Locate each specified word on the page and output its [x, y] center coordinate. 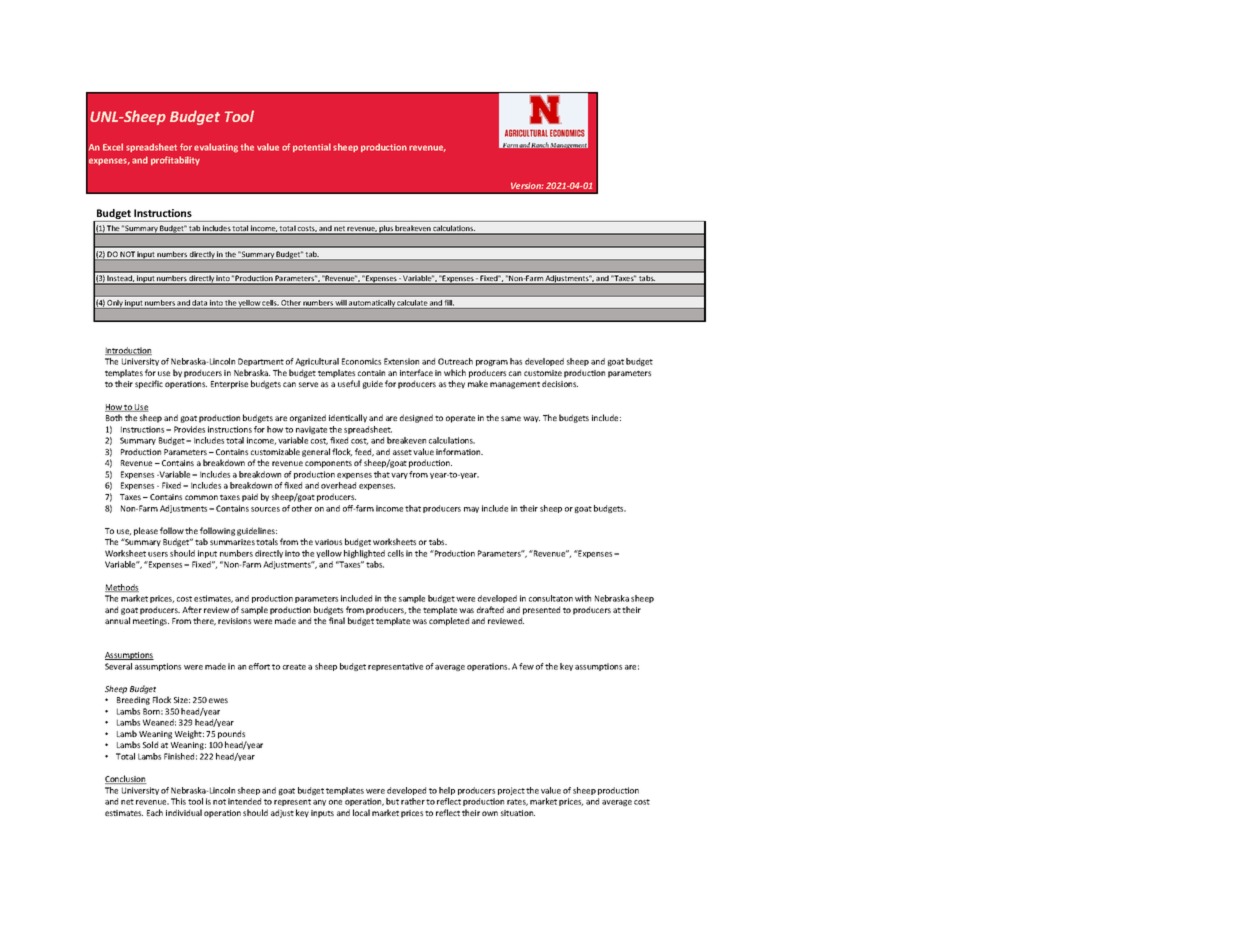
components [328, 464]
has [516, 361]
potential [312, 147]
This [178, 801]
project [511, 791]
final [337, 620]
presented [541, 610]
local [361, 812]
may [471, 510]
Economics [361, 361]
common [201, 497]
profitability [175, 160]
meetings [151, 622]
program [492, 363]
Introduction [128, 351]
